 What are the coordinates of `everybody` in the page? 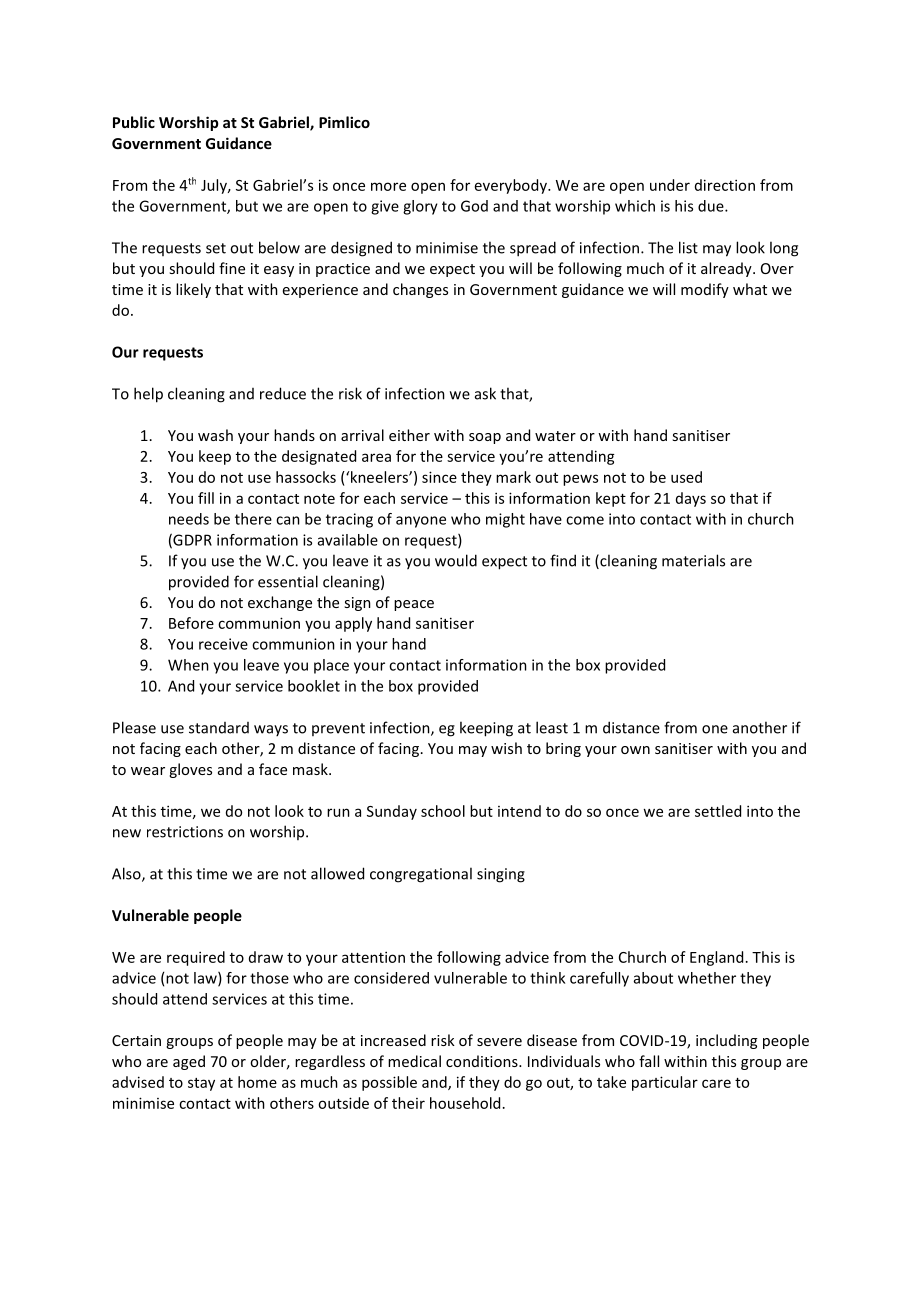 It's located at (512, 186).
